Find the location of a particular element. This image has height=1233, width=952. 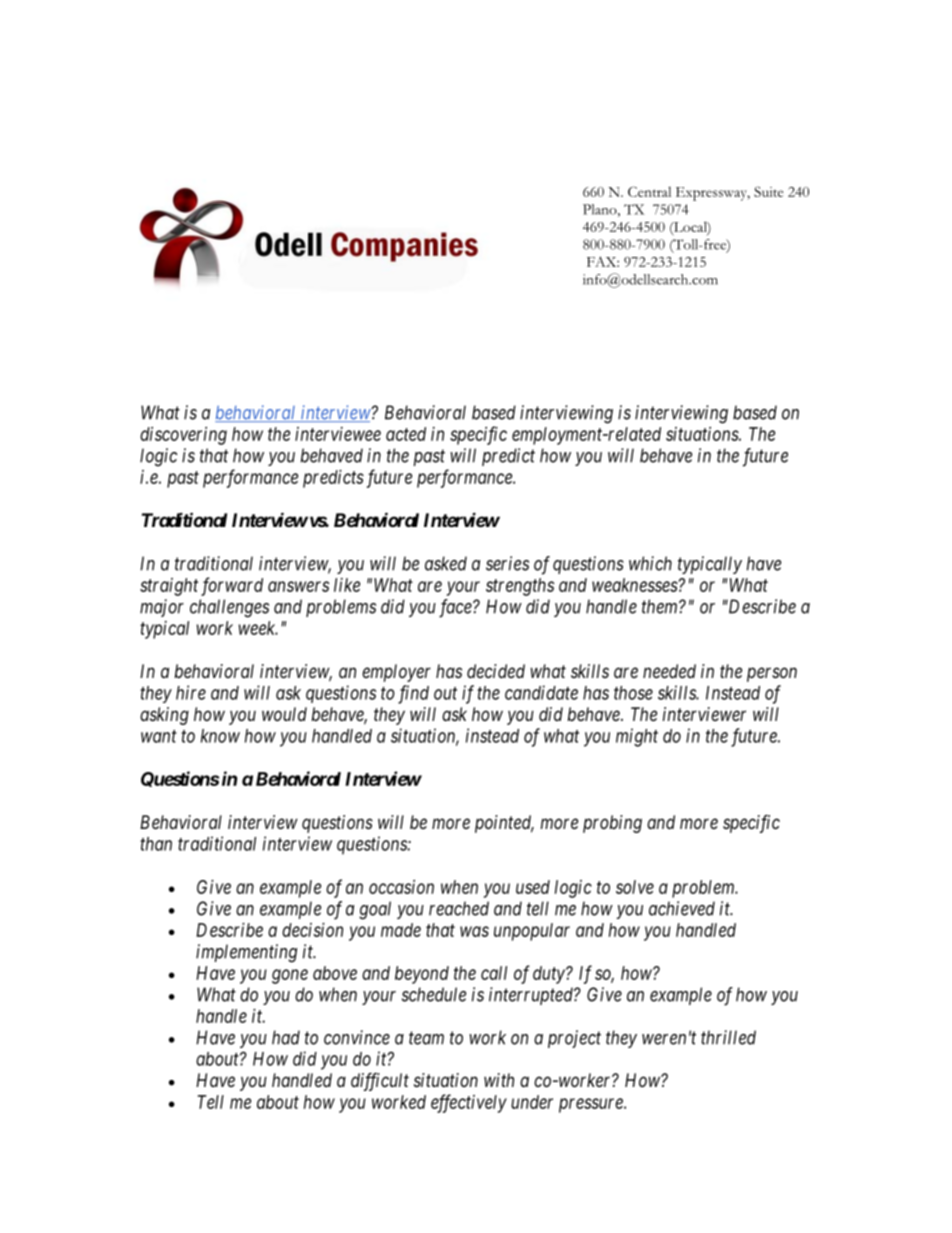

Central is located at coordinates (649, 191).
